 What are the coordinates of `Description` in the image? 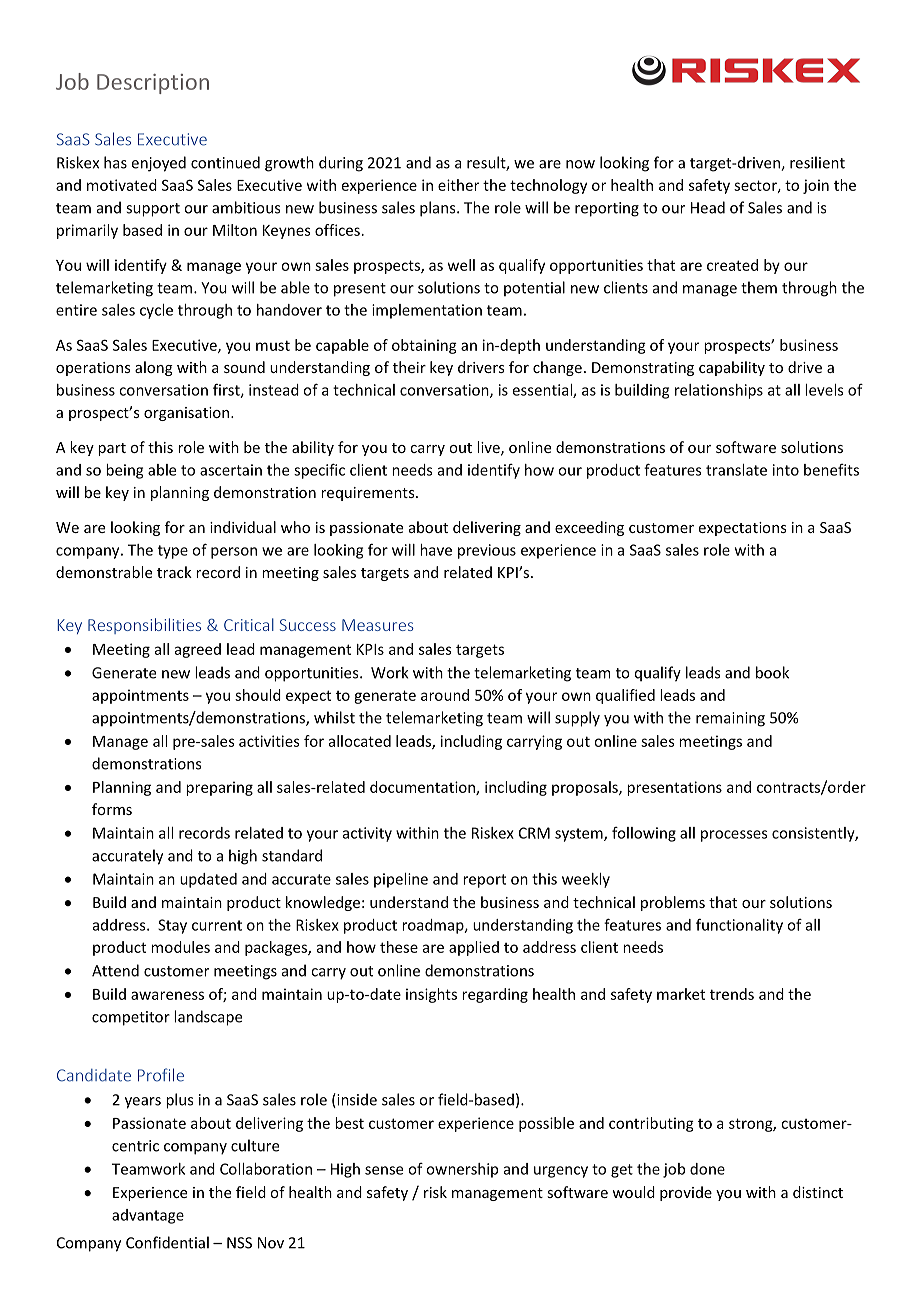 It's located at (153, 84).
